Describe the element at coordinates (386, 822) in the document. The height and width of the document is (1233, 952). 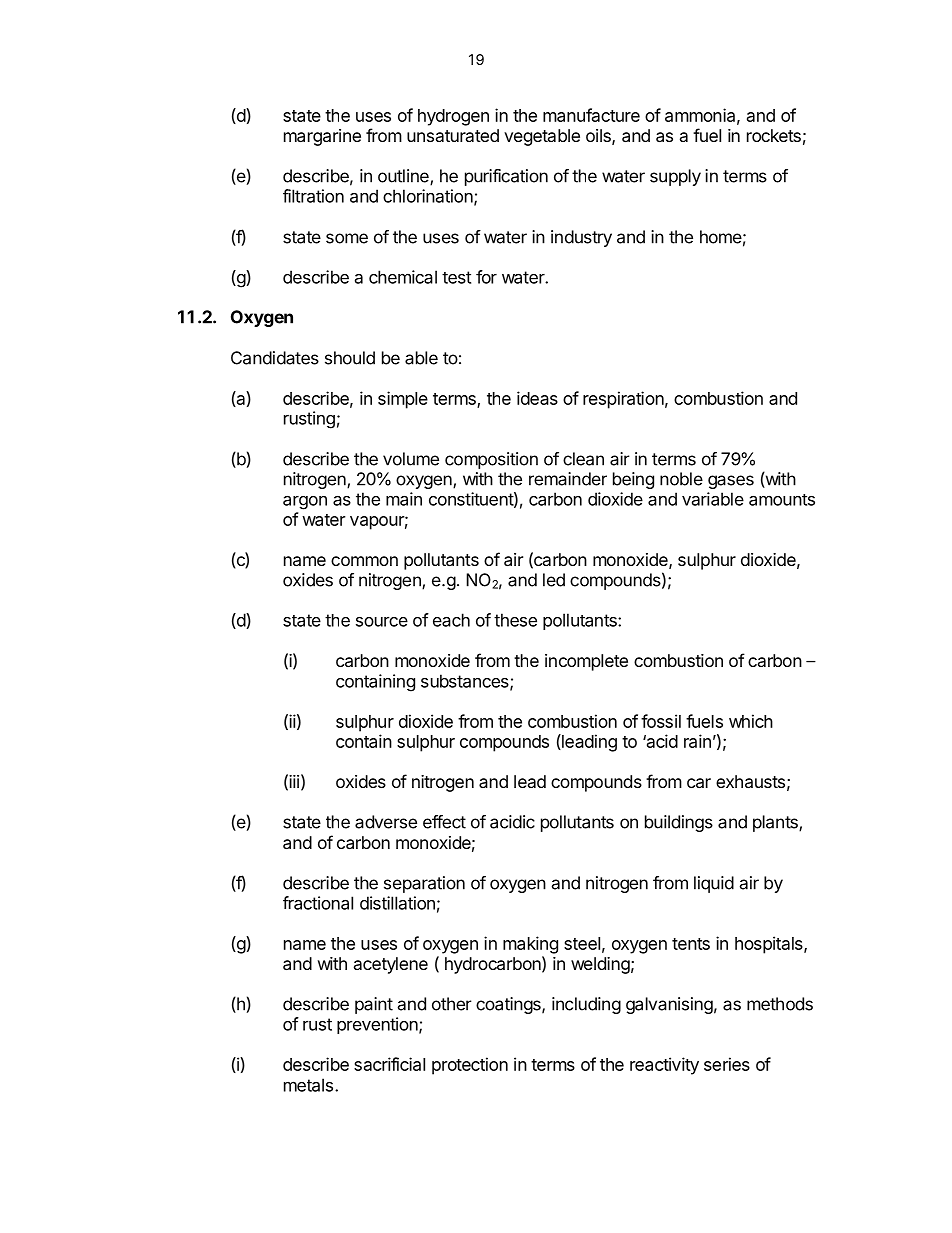
I see `adverse` at that location.
